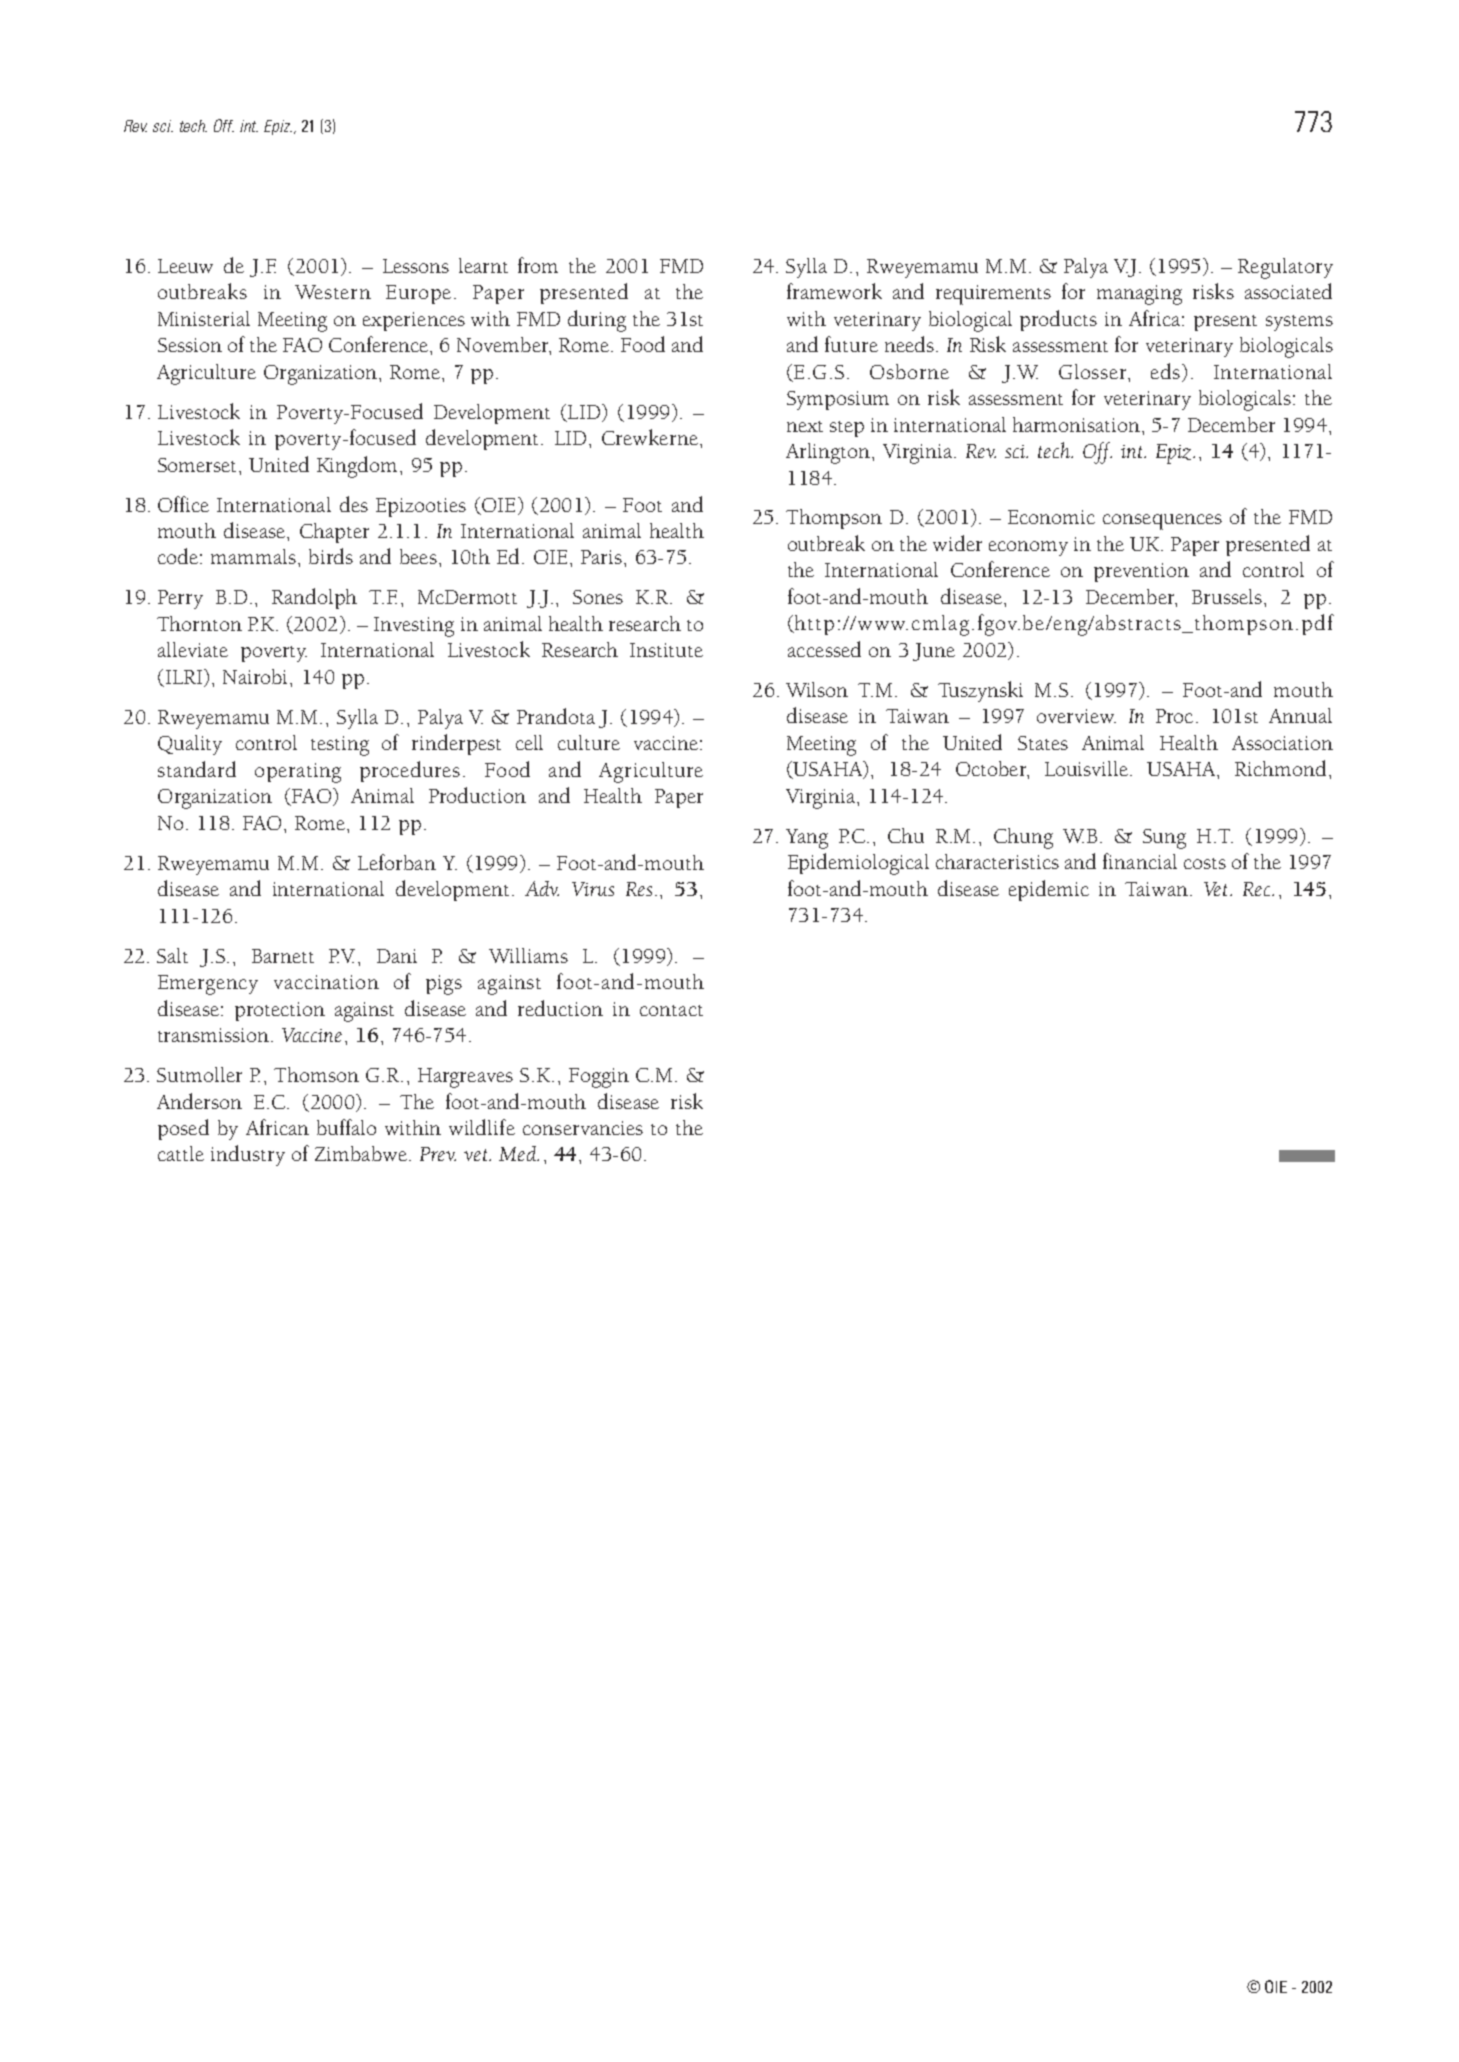 Image resolution: width=1459 pixels, height=2062 pixels. I want to click on Western, so click(333, 292).
